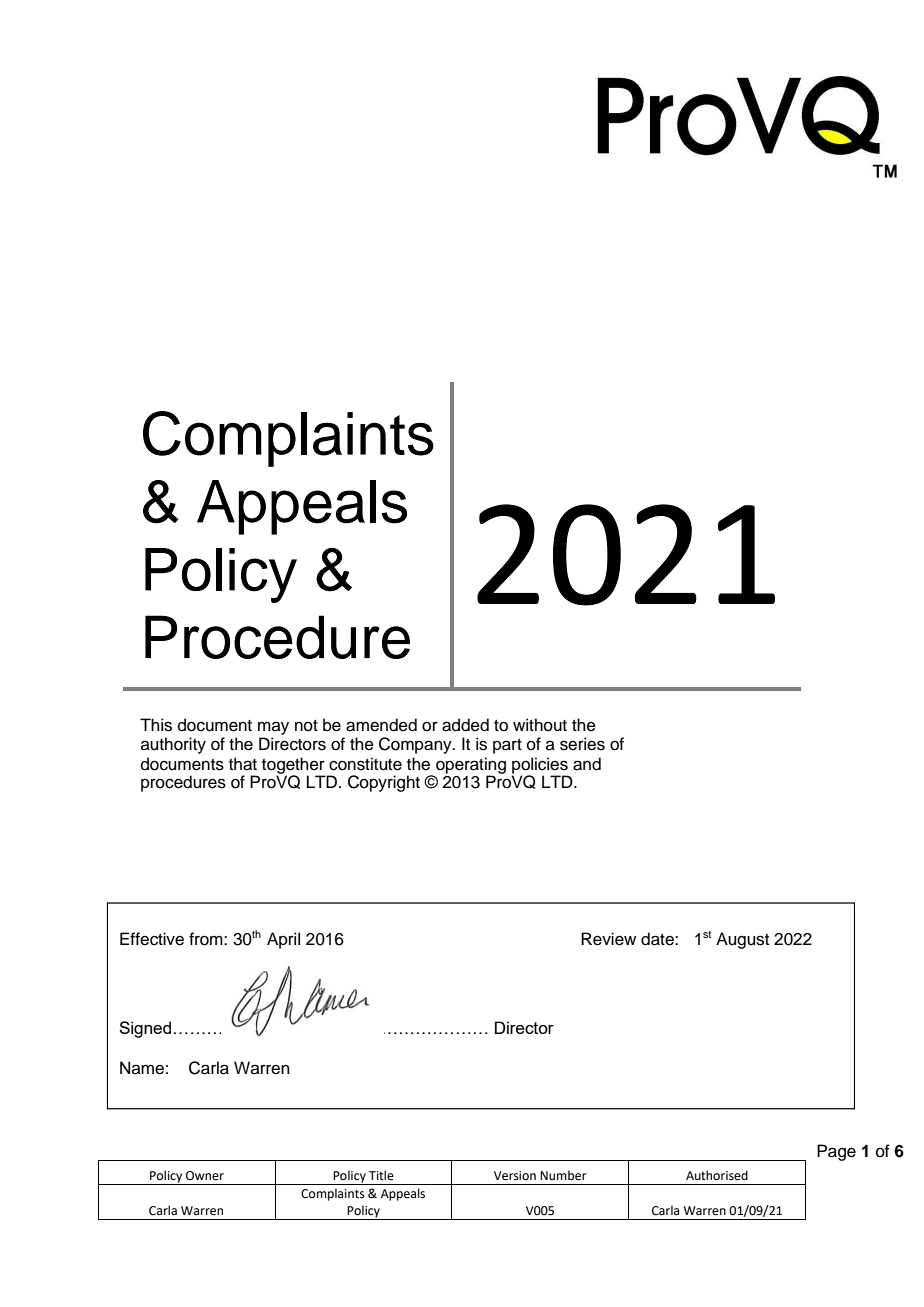 The width and height of the screenshot is (924, 1307). I want to click on Copyright, so click(384, 783).
